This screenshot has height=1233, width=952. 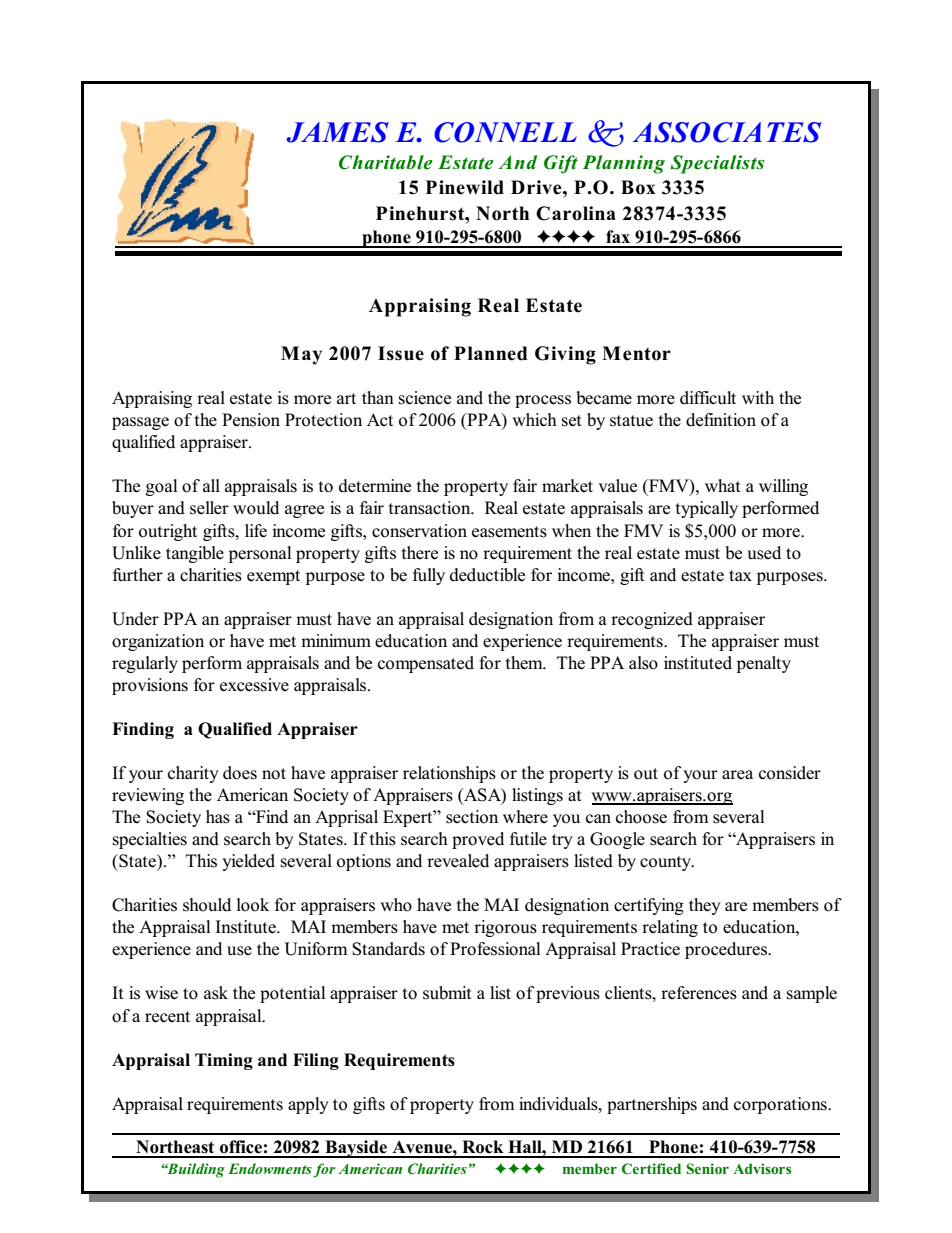 What do you see at coordinates (707, 1169) in the screenshot?
I see `Senior` at bounding box center [707, 1169].
